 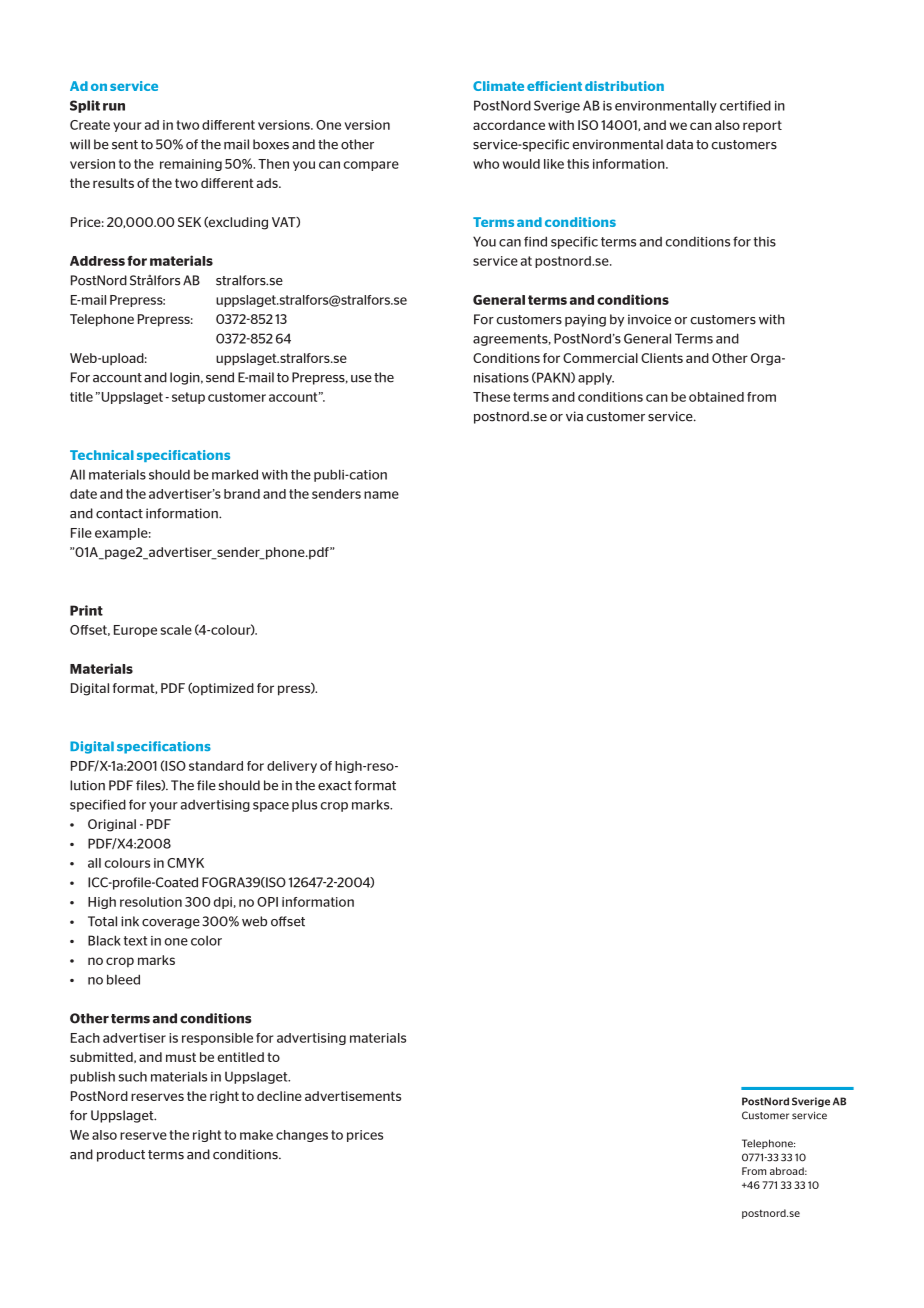 What do you see at coordinates (216, 766) in the image?
I see `standard` at bounding box center [216, 766].
